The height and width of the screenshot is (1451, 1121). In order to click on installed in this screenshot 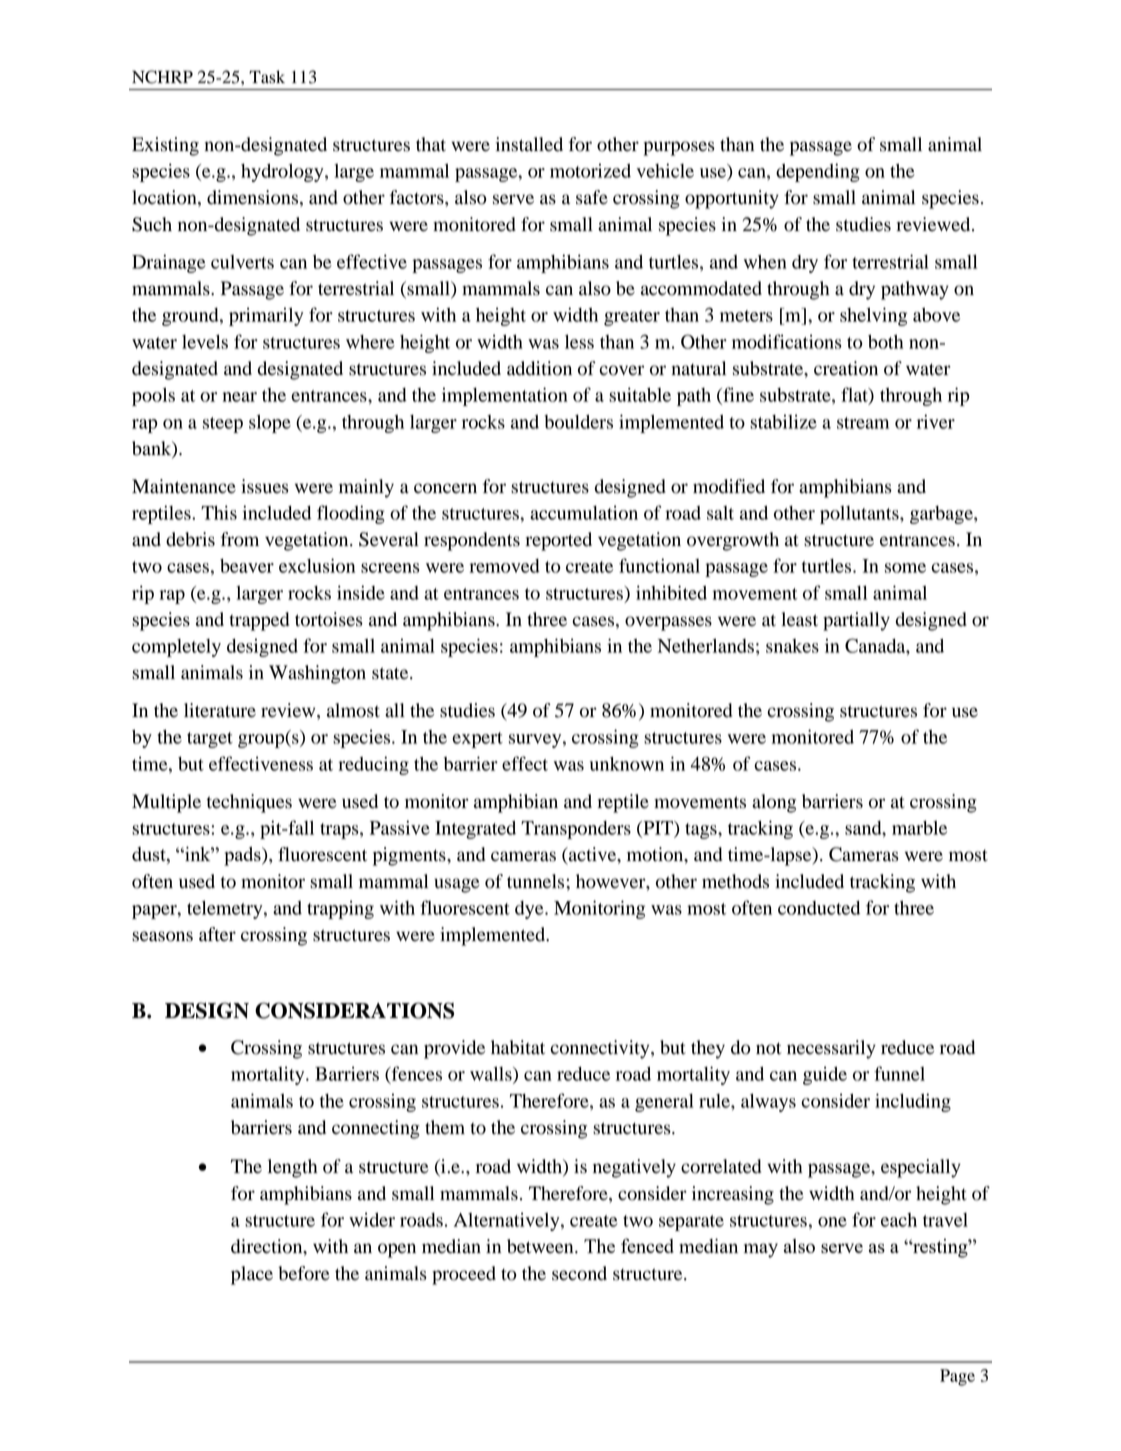, I will do `click(529, 144)`.
